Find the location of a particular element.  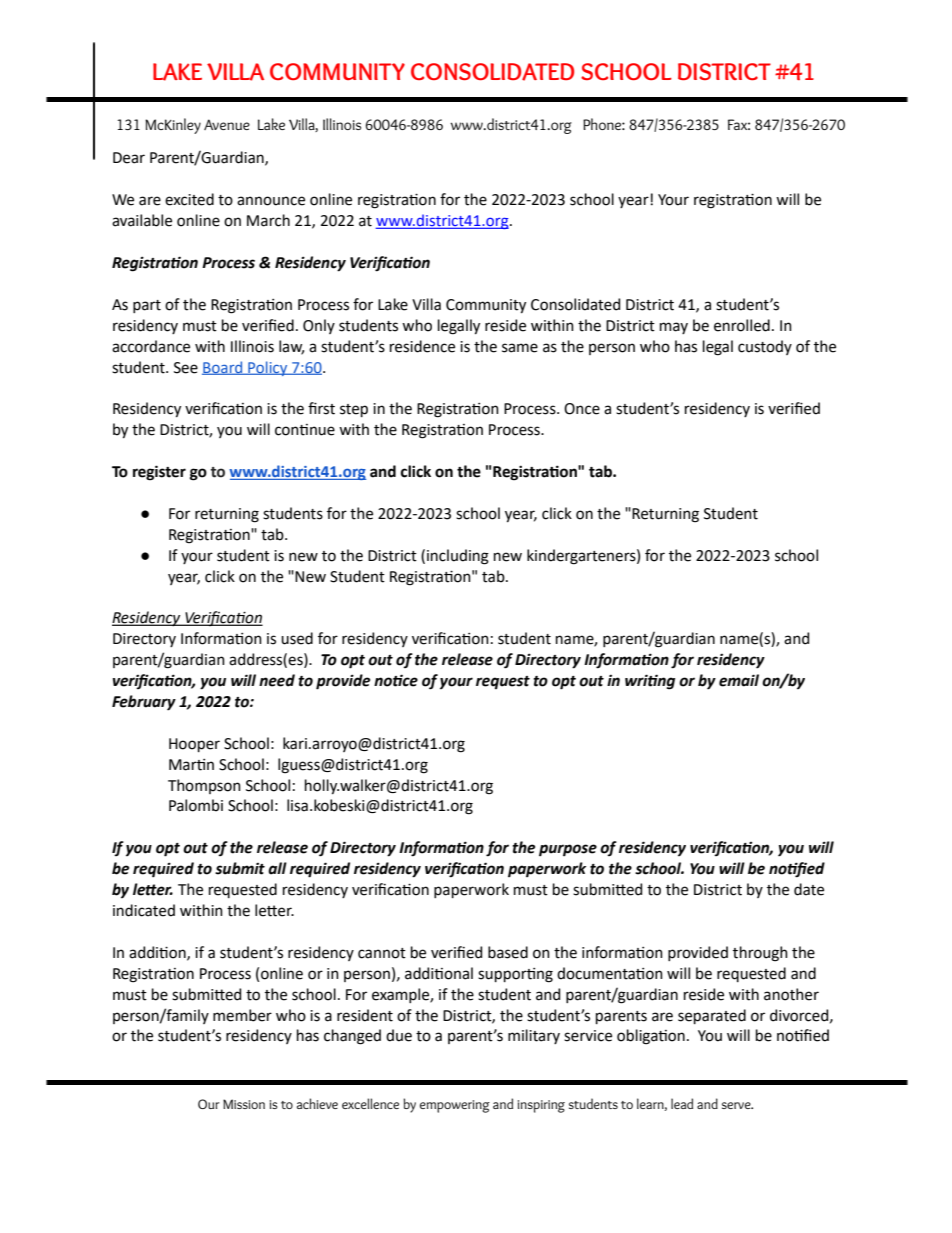

used is located at coordinates (297, 638).
